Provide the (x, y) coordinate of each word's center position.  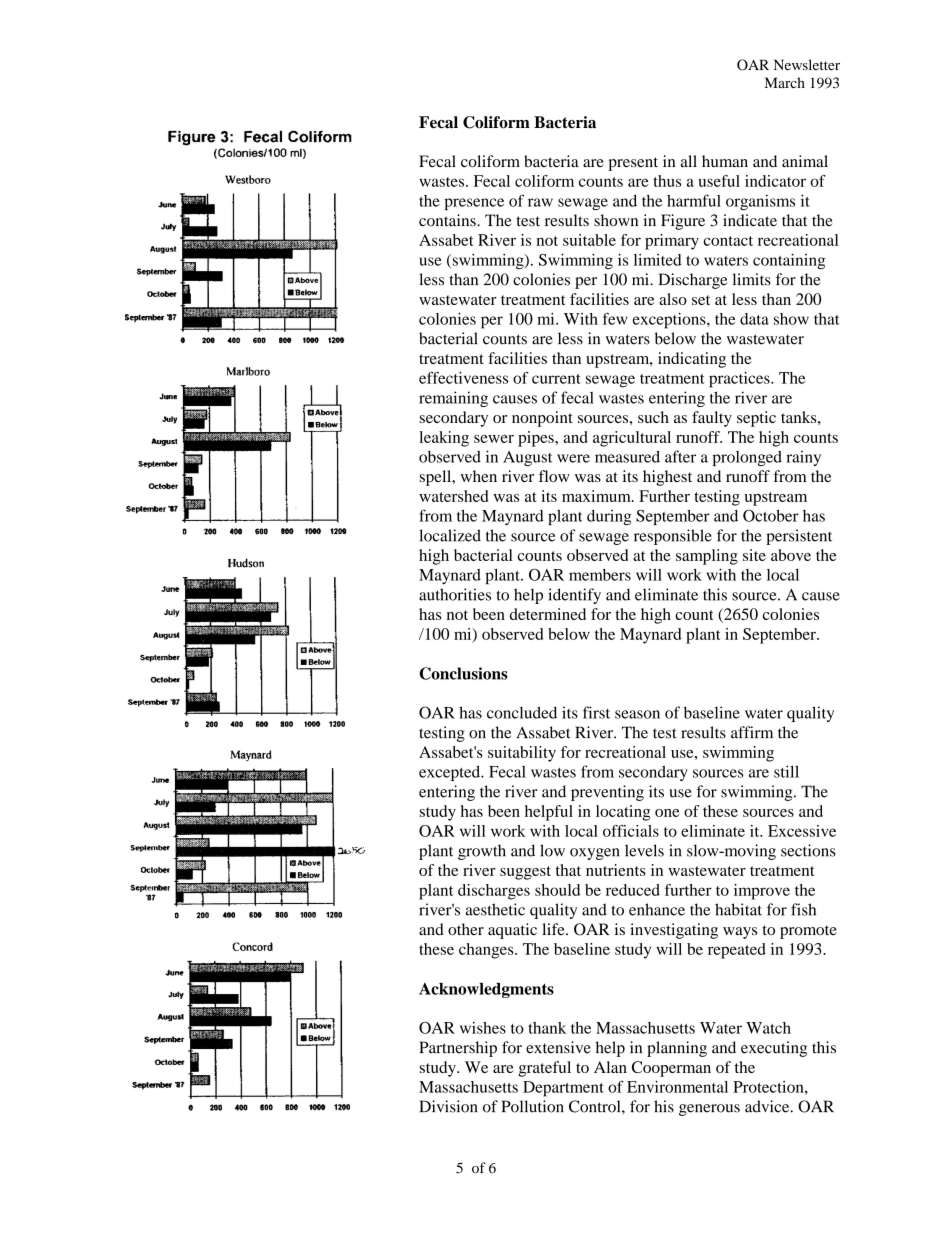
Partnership (458, 1049)
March (785, 82)
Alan (610, 1067)
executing (774, 1049)
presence (474, 204)
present (633, 164)
